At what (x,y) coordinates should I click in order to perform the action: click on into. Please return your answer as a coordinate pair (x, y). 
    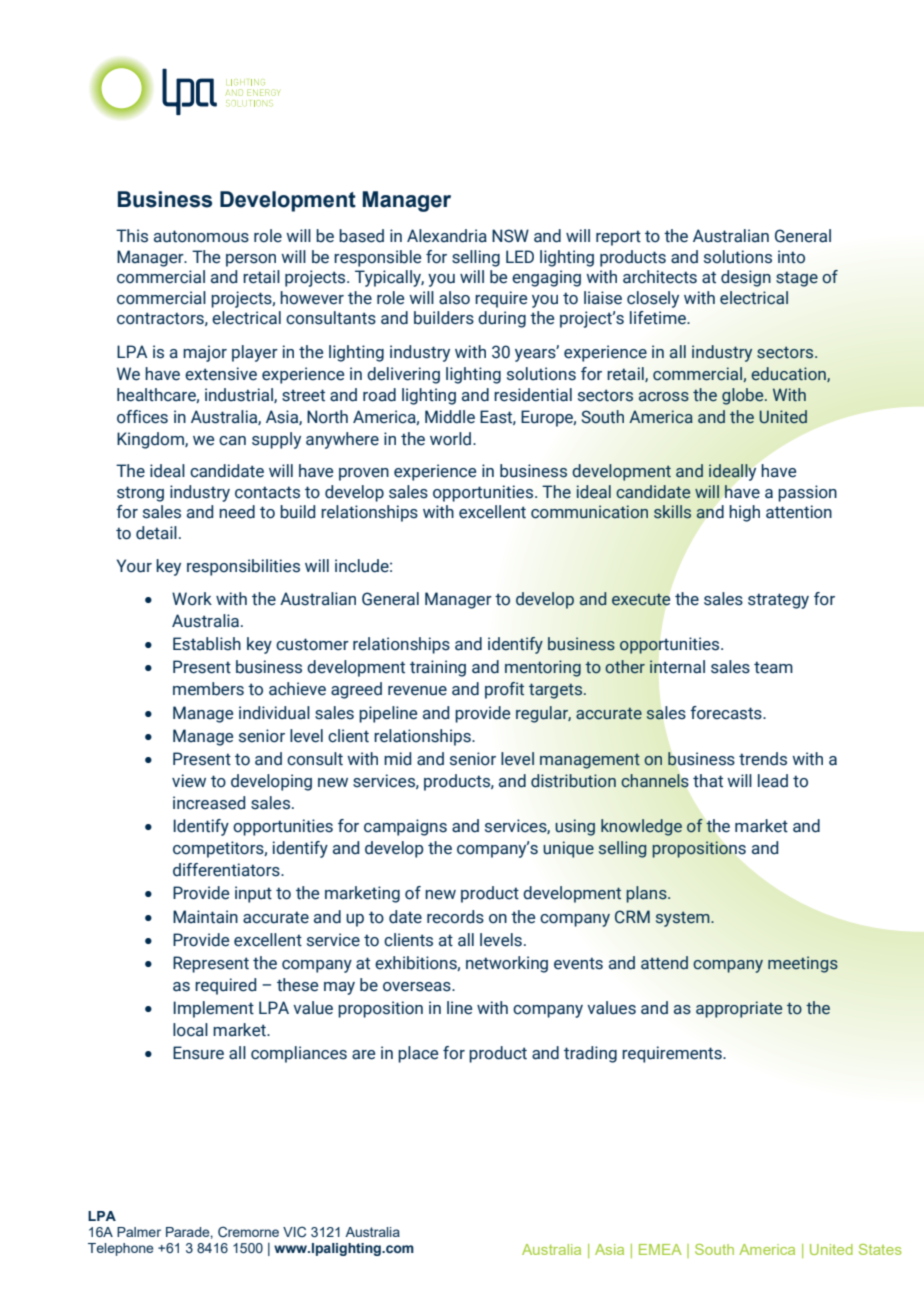
    Looking at the image, I should click on (791, 257).
